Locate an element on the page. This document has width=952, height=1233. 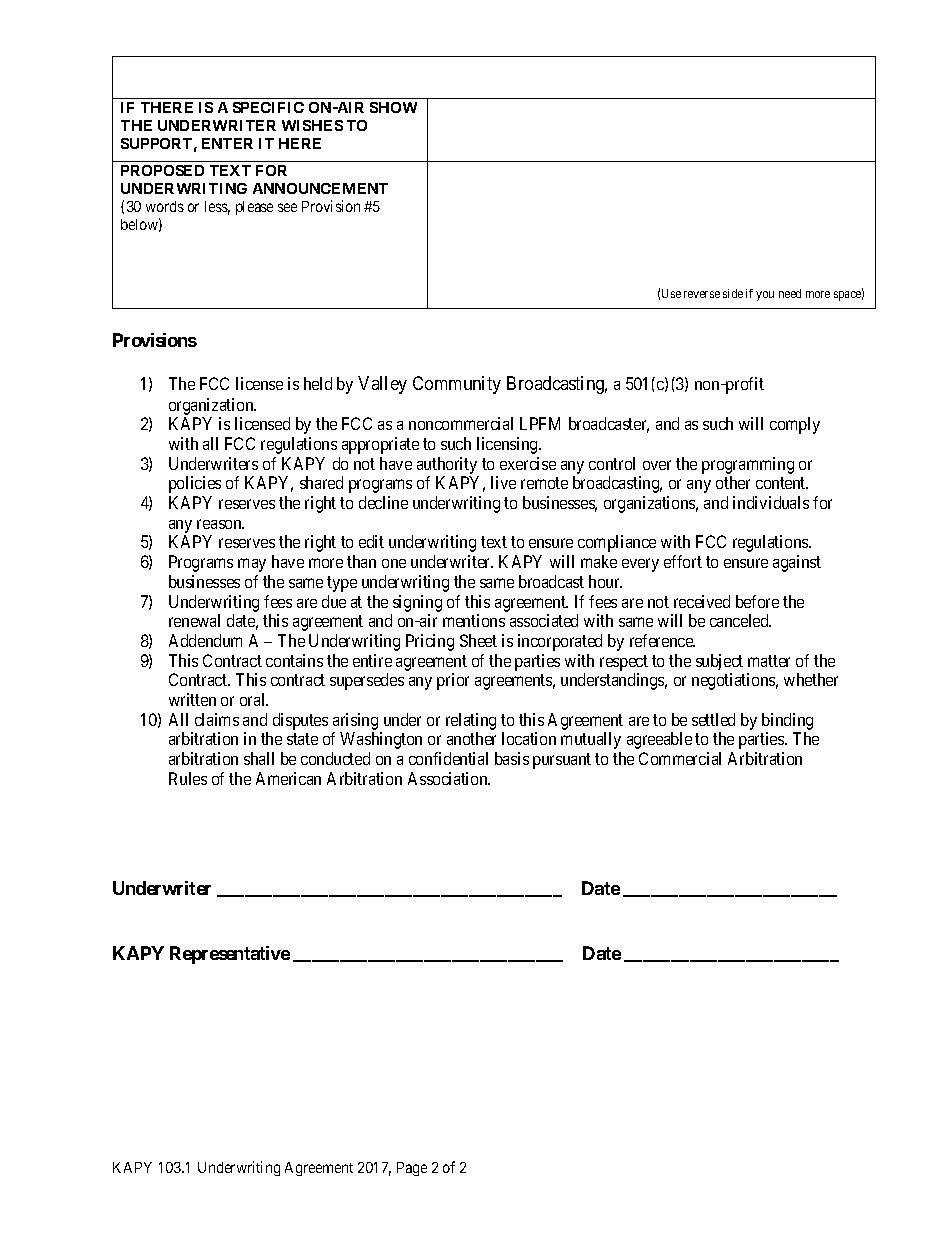
comply is located at coordinates (795, 425).
